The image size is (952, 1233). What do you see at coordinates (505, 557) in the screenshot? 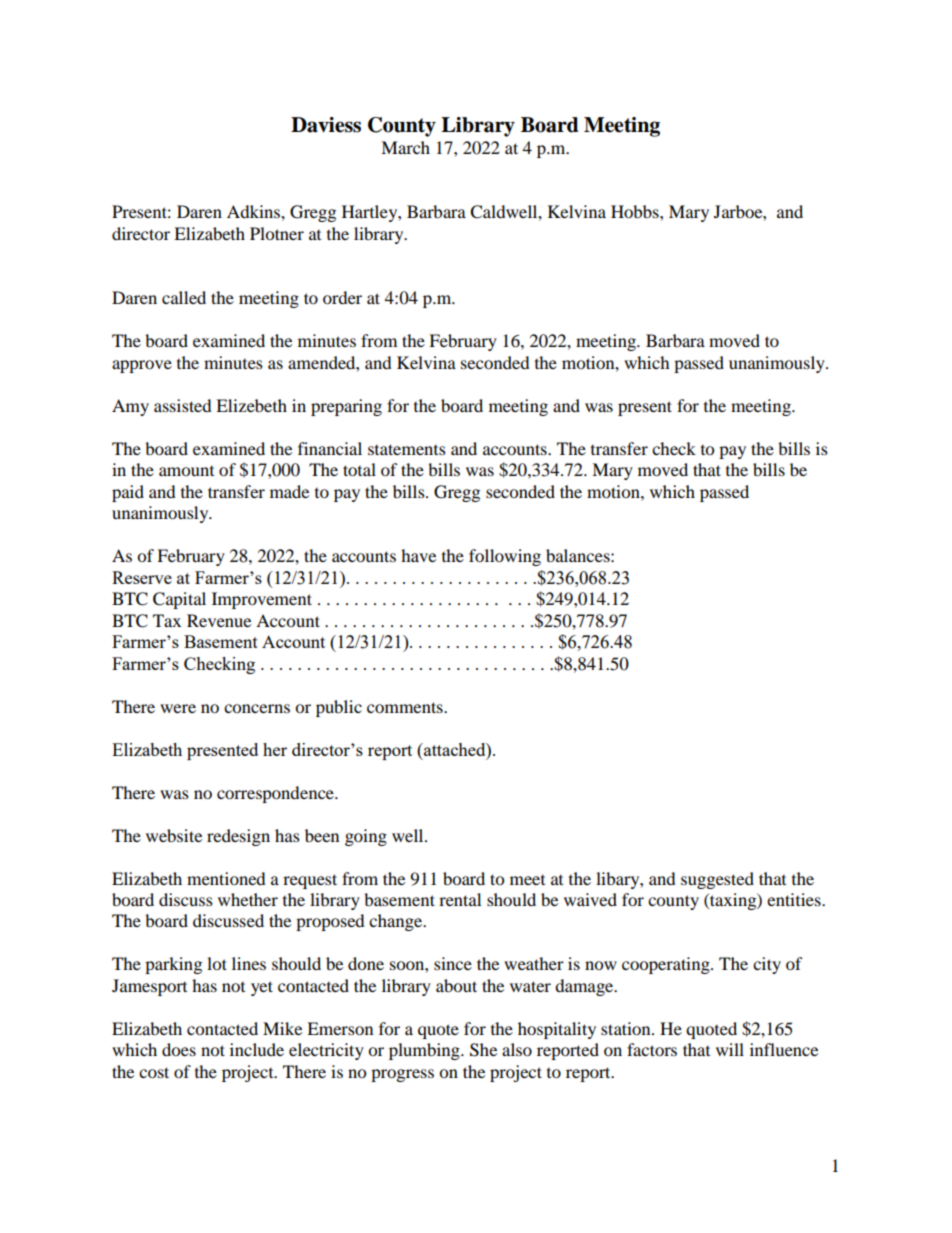
I see `following` at bounding box center [505, 557].
